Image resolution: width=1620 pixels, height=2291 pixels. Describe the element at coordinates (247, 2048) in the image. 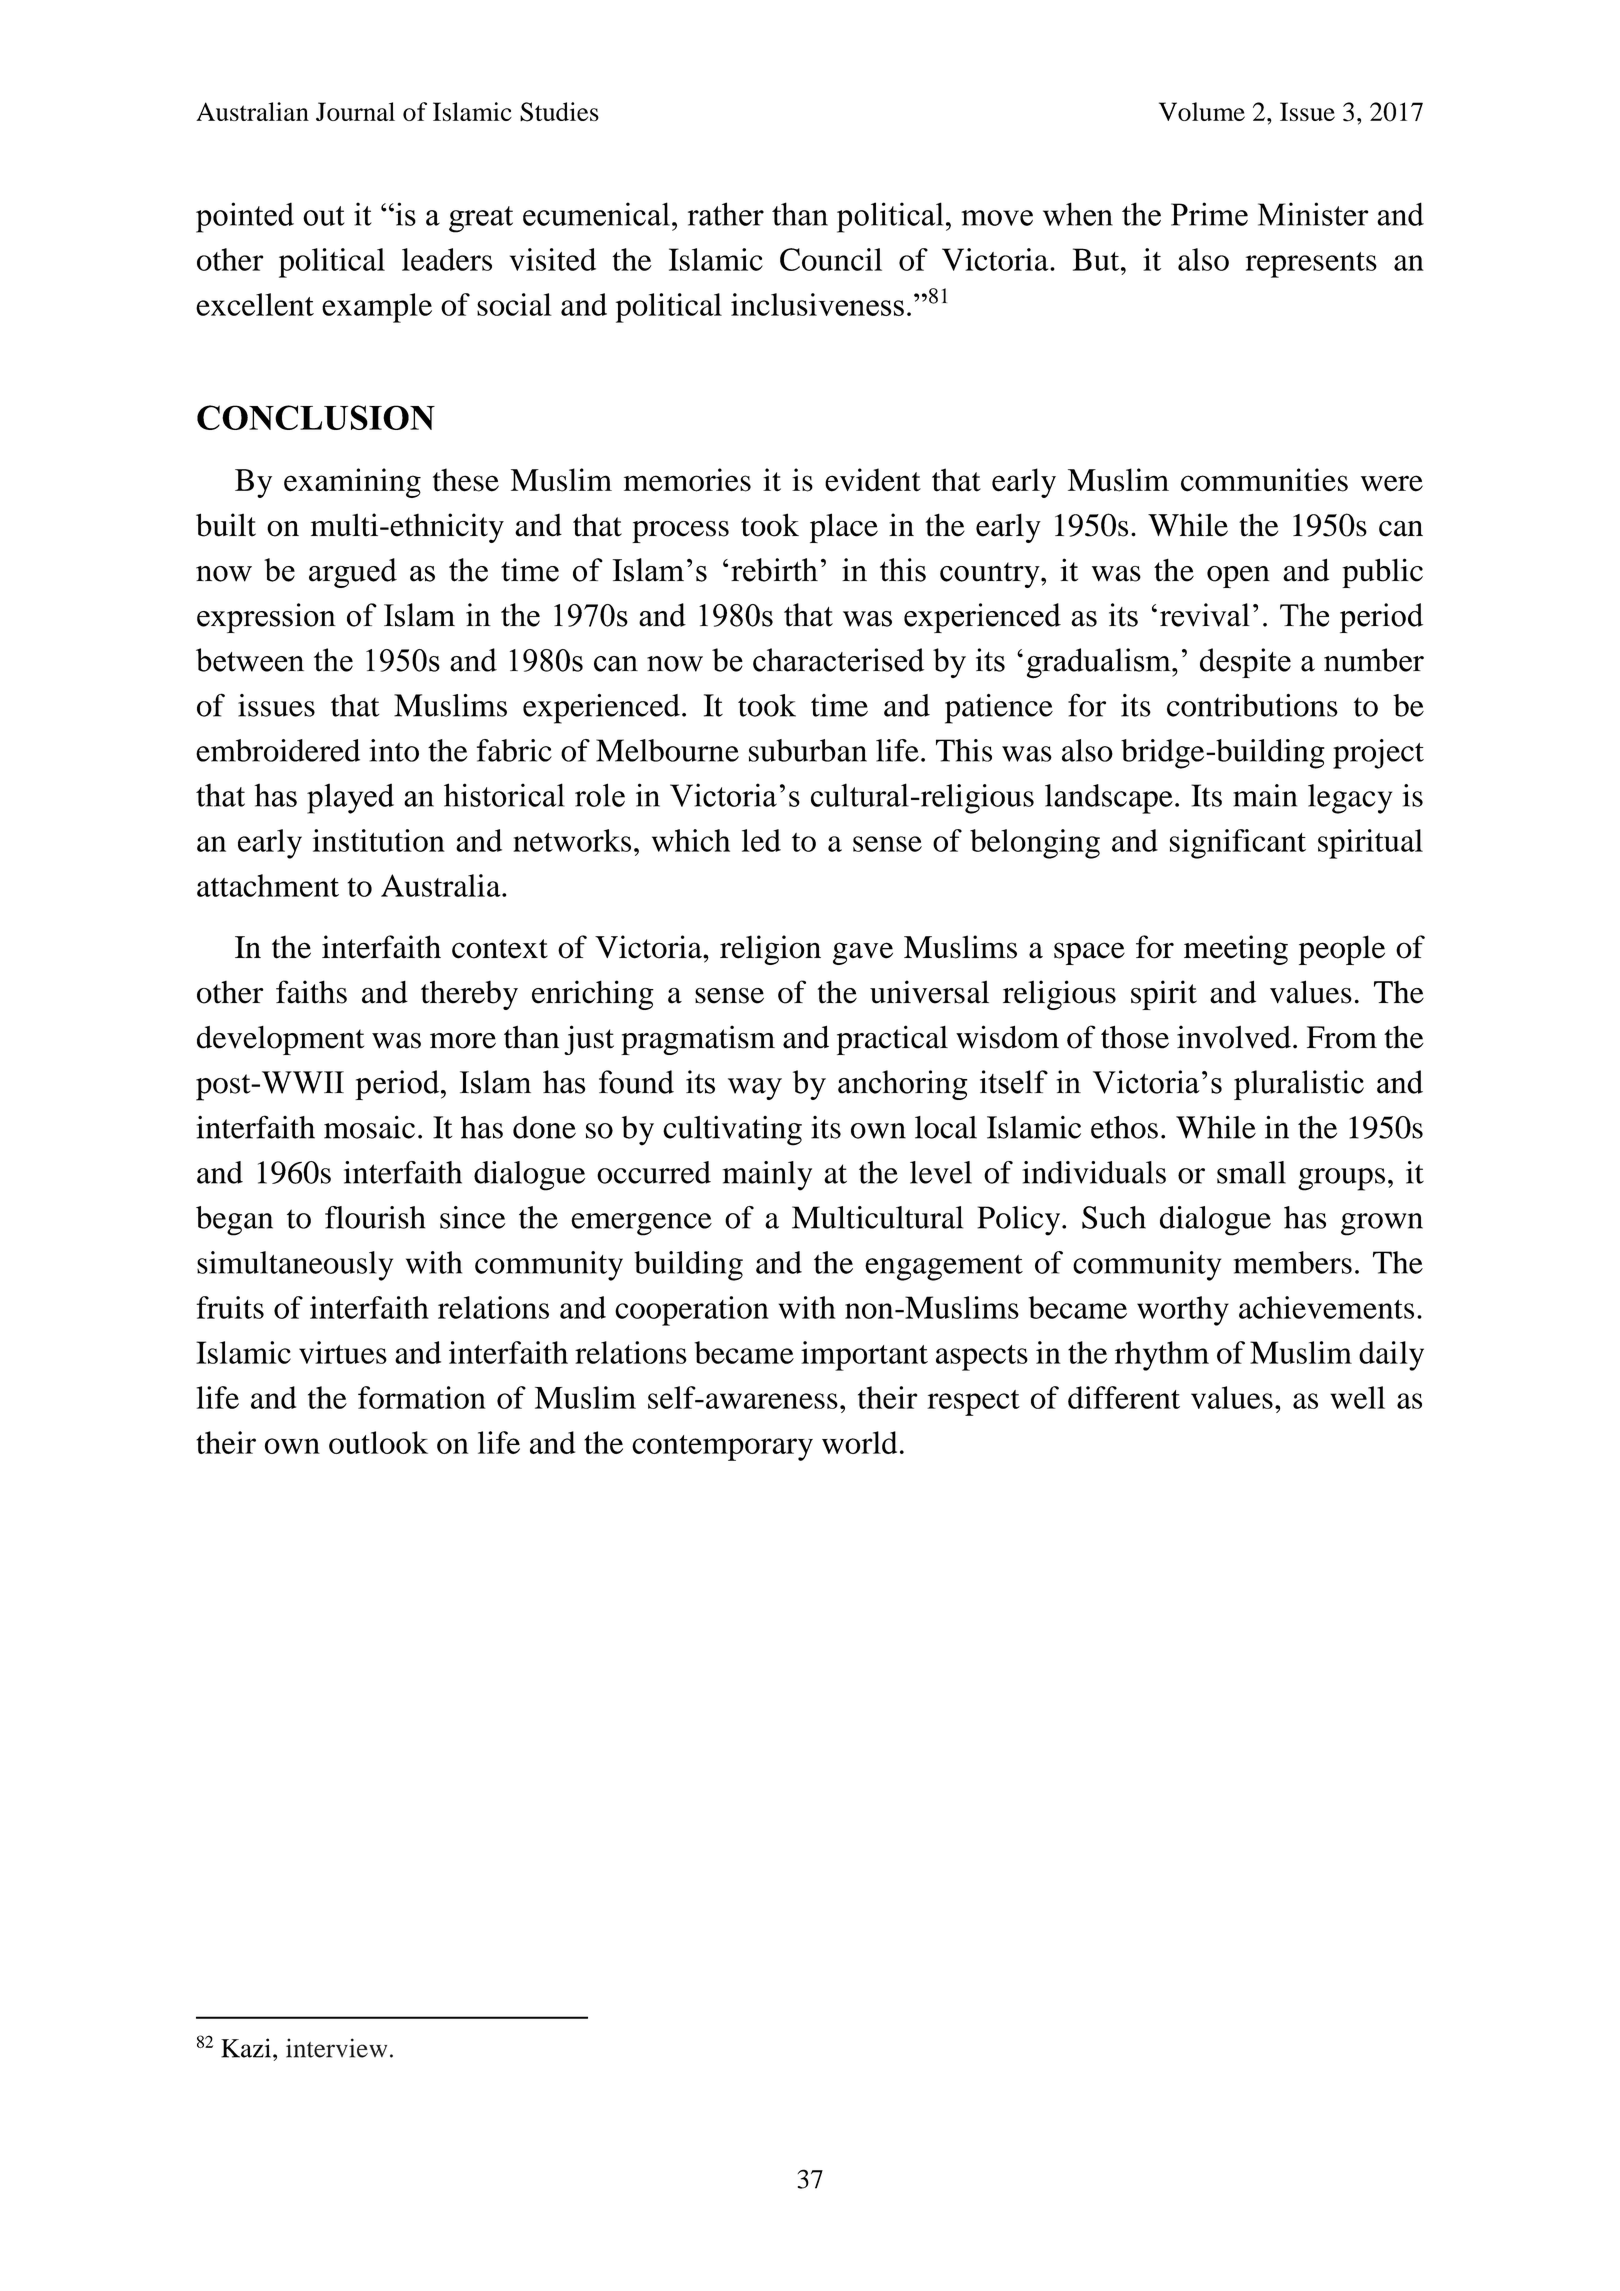

I see `Kazi` at that location.
